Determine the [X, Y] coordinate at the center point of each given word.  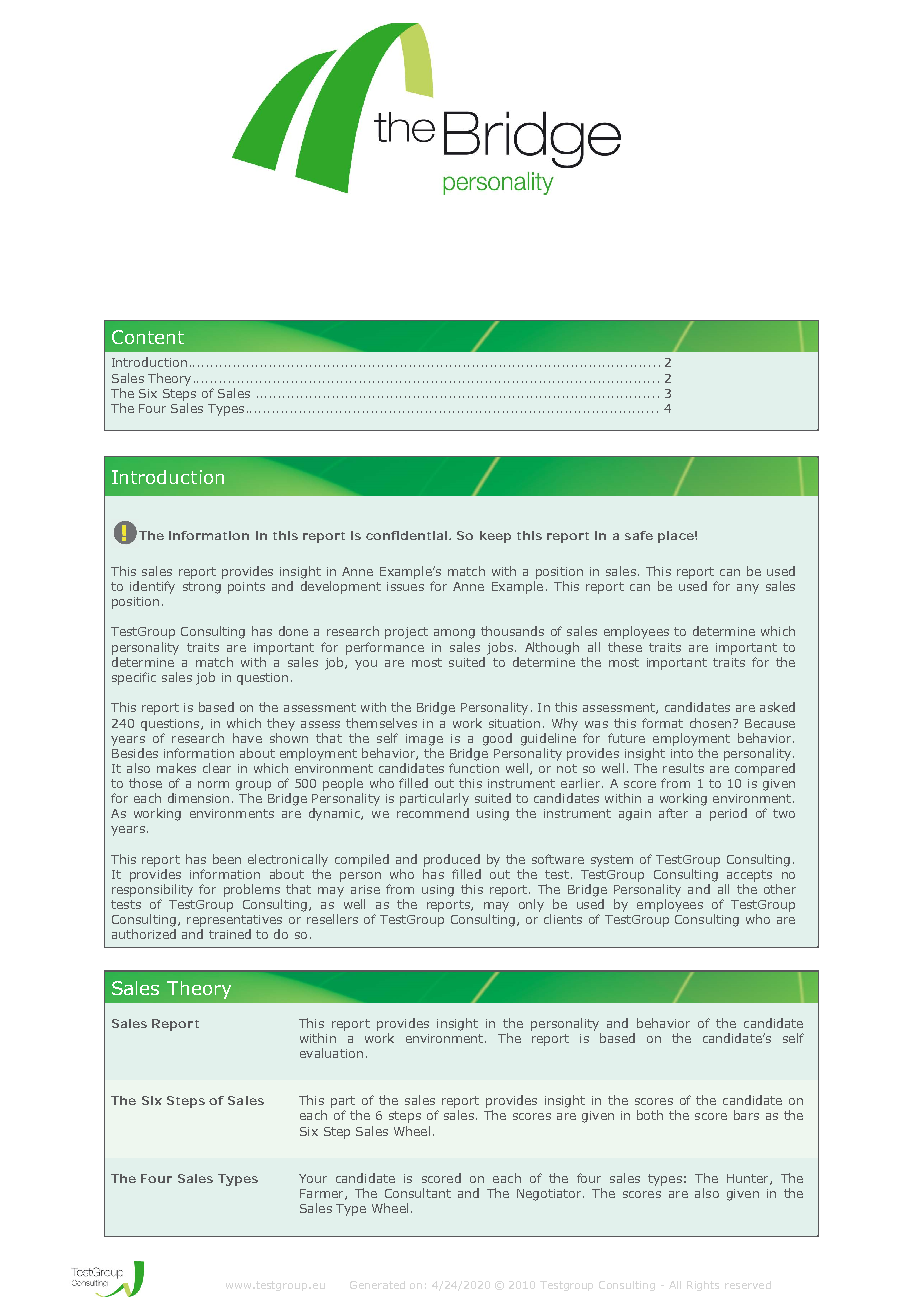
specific [134, 678]
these [625, 647]
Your [313, 1178]
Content [148, 337]
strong [202, 588]
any [748, 589]
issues [405, 586]
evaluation [331, 1053]
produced [452, 860]
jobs [500, 648]
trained [230, 934]
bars [746, 1115]
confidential [406, 535]
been [227, 859]
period [728, 814]
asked [777, 707]
